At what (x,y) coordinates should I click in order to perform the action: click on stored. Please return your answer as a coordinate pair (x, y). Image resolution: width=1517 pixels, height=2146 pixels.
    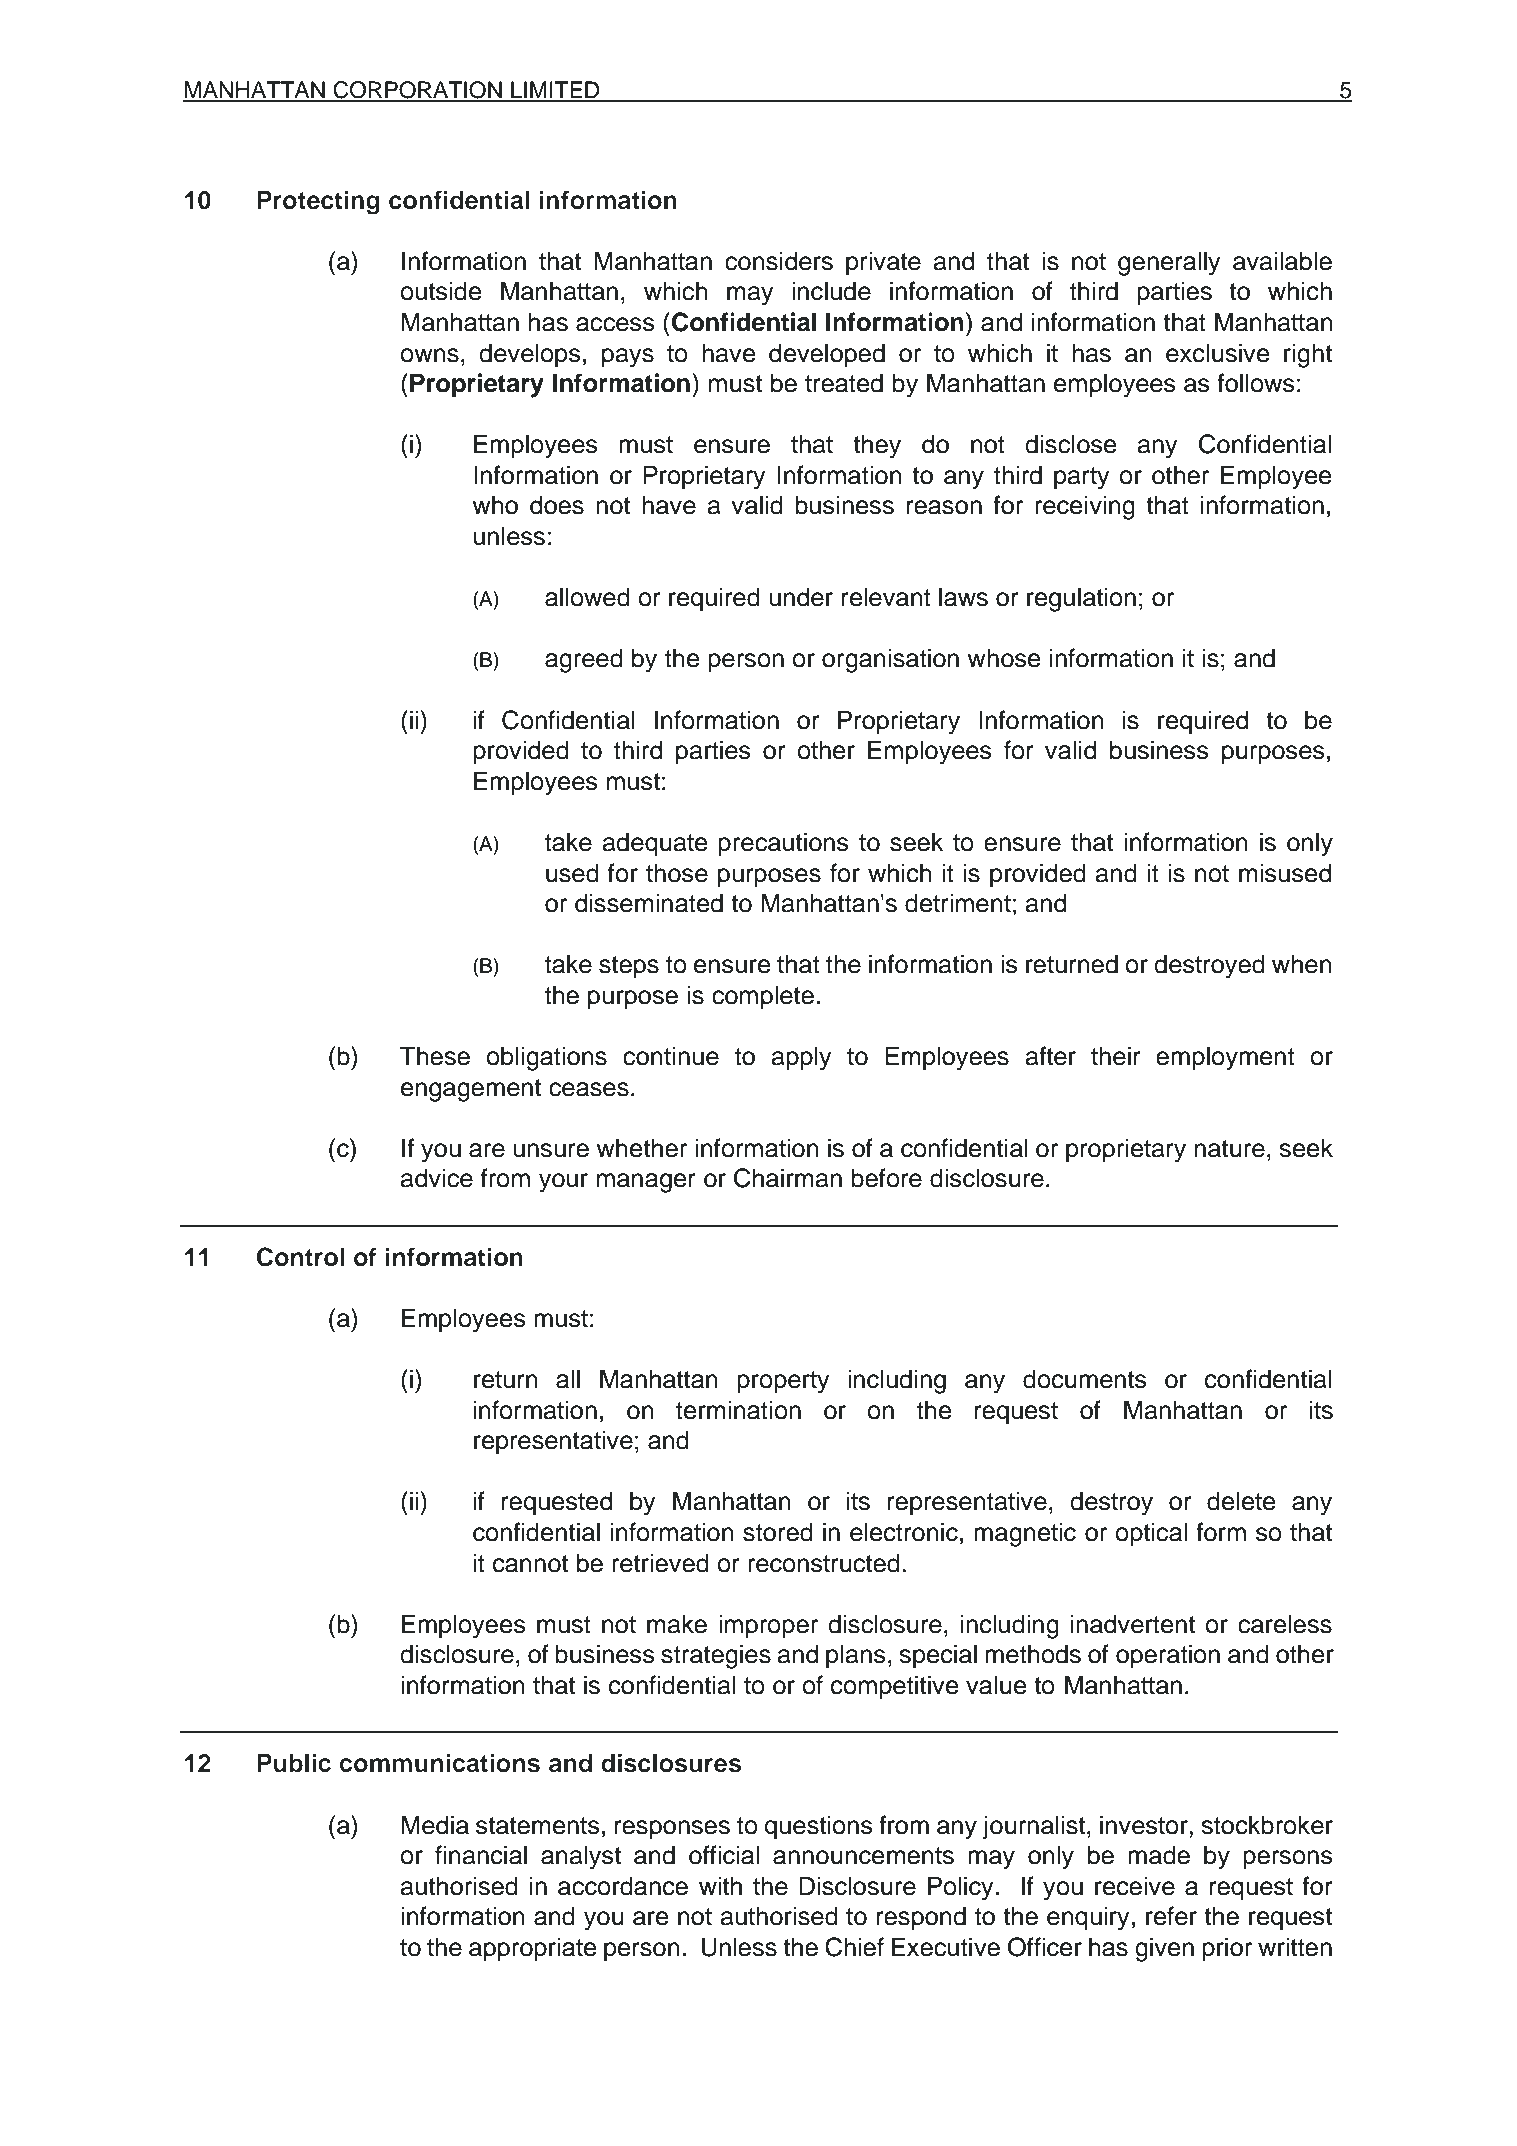
    Looking at the image, I should click on (778, 1532).
